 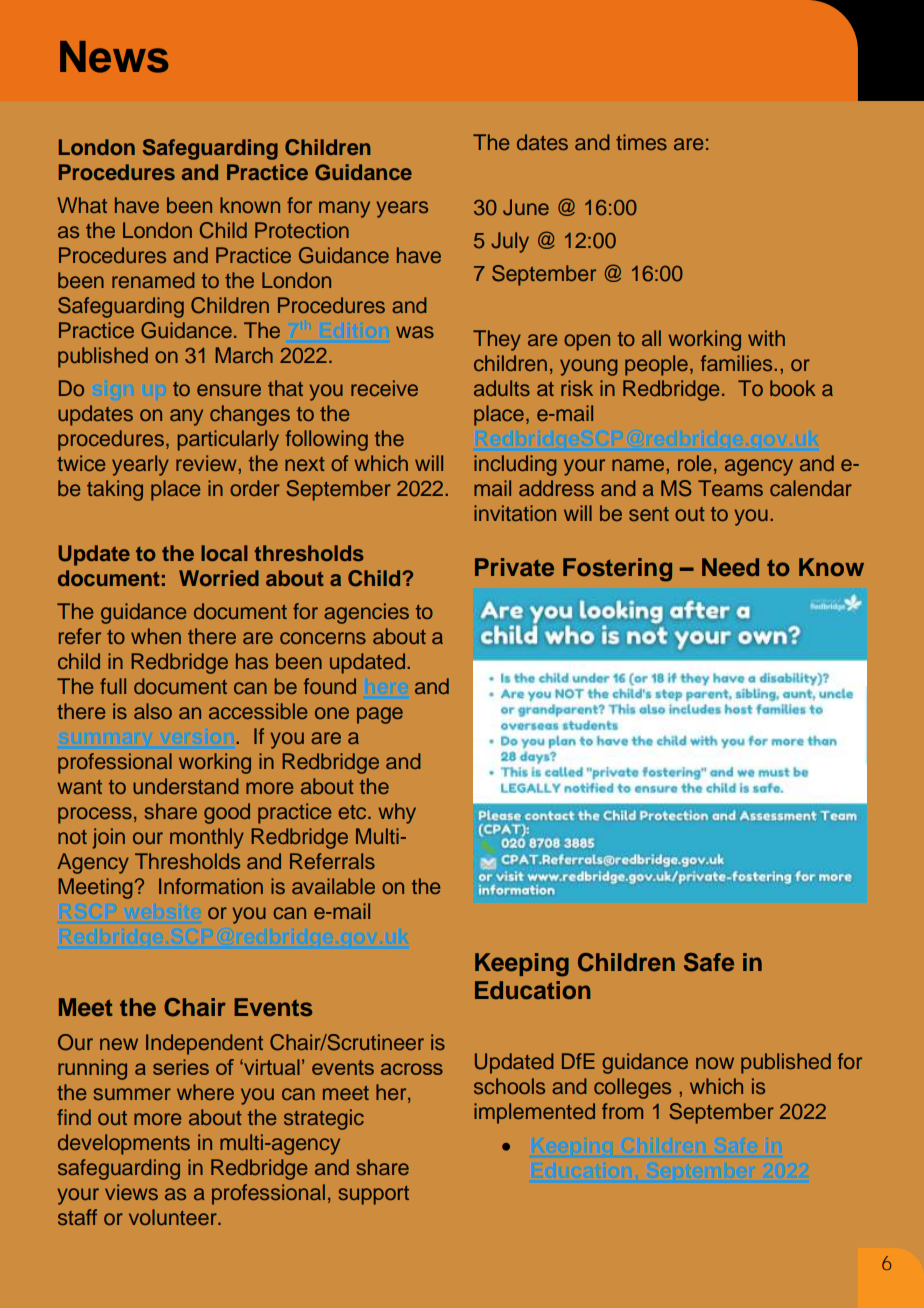 What do you see at coordinates (641, 142) in the document?
I see `times` at bounding box center [641, 142].
